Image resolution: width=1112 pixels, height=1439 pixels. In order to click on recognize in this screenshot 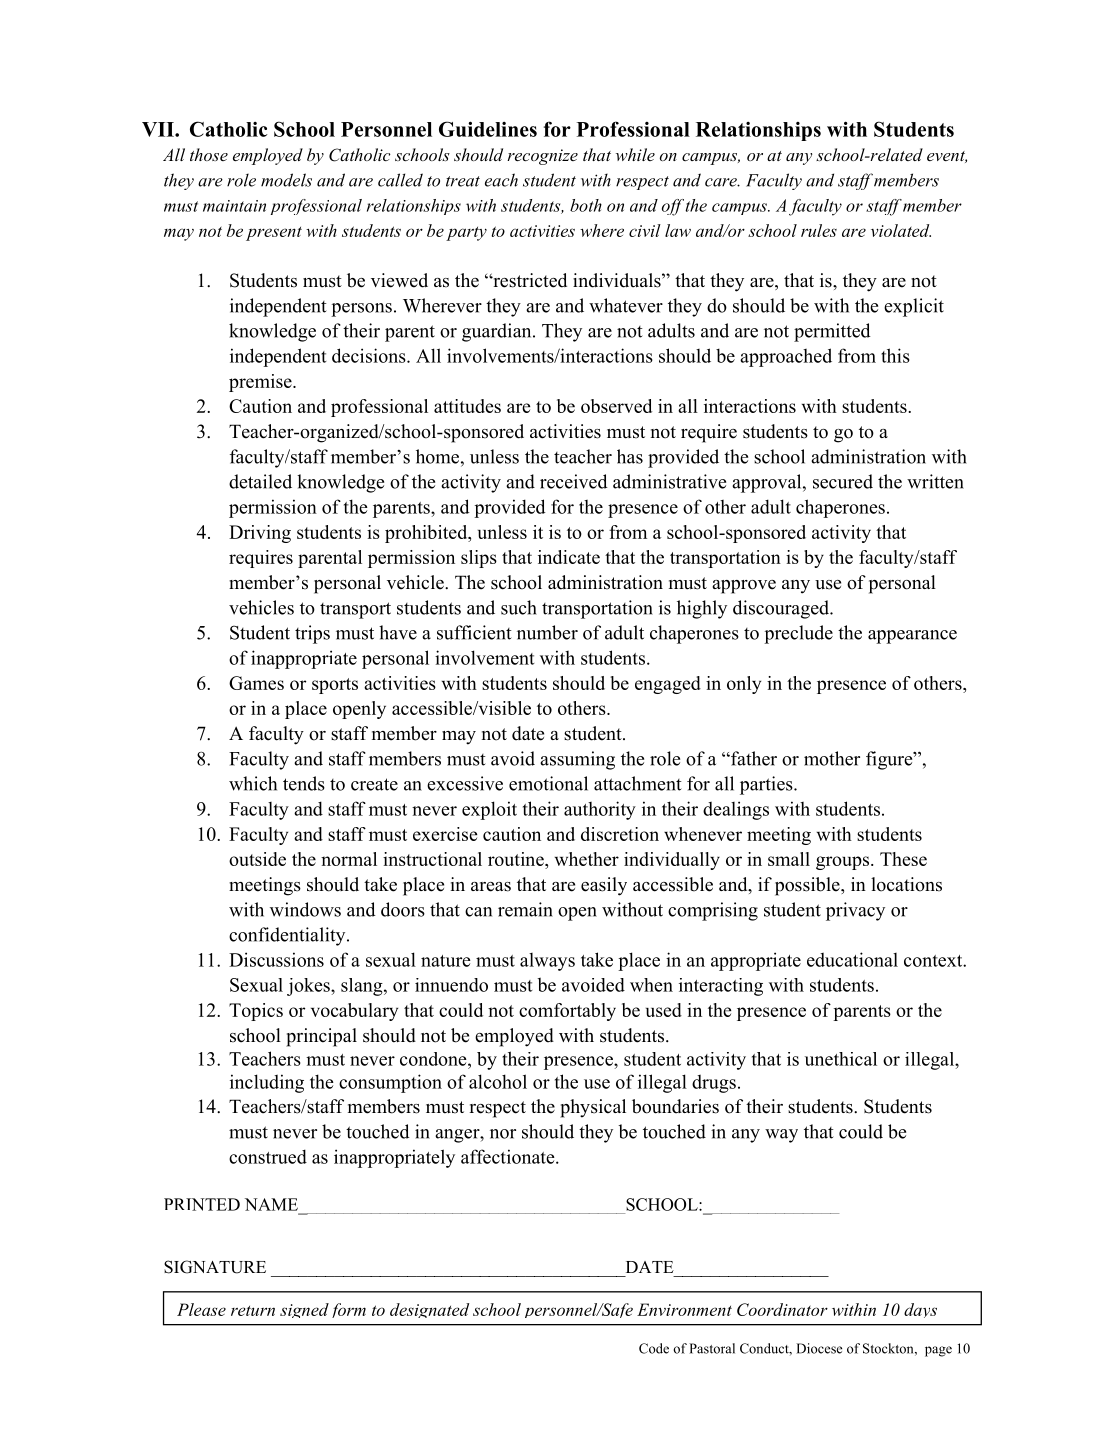, I will do `click(542, 157)`.
